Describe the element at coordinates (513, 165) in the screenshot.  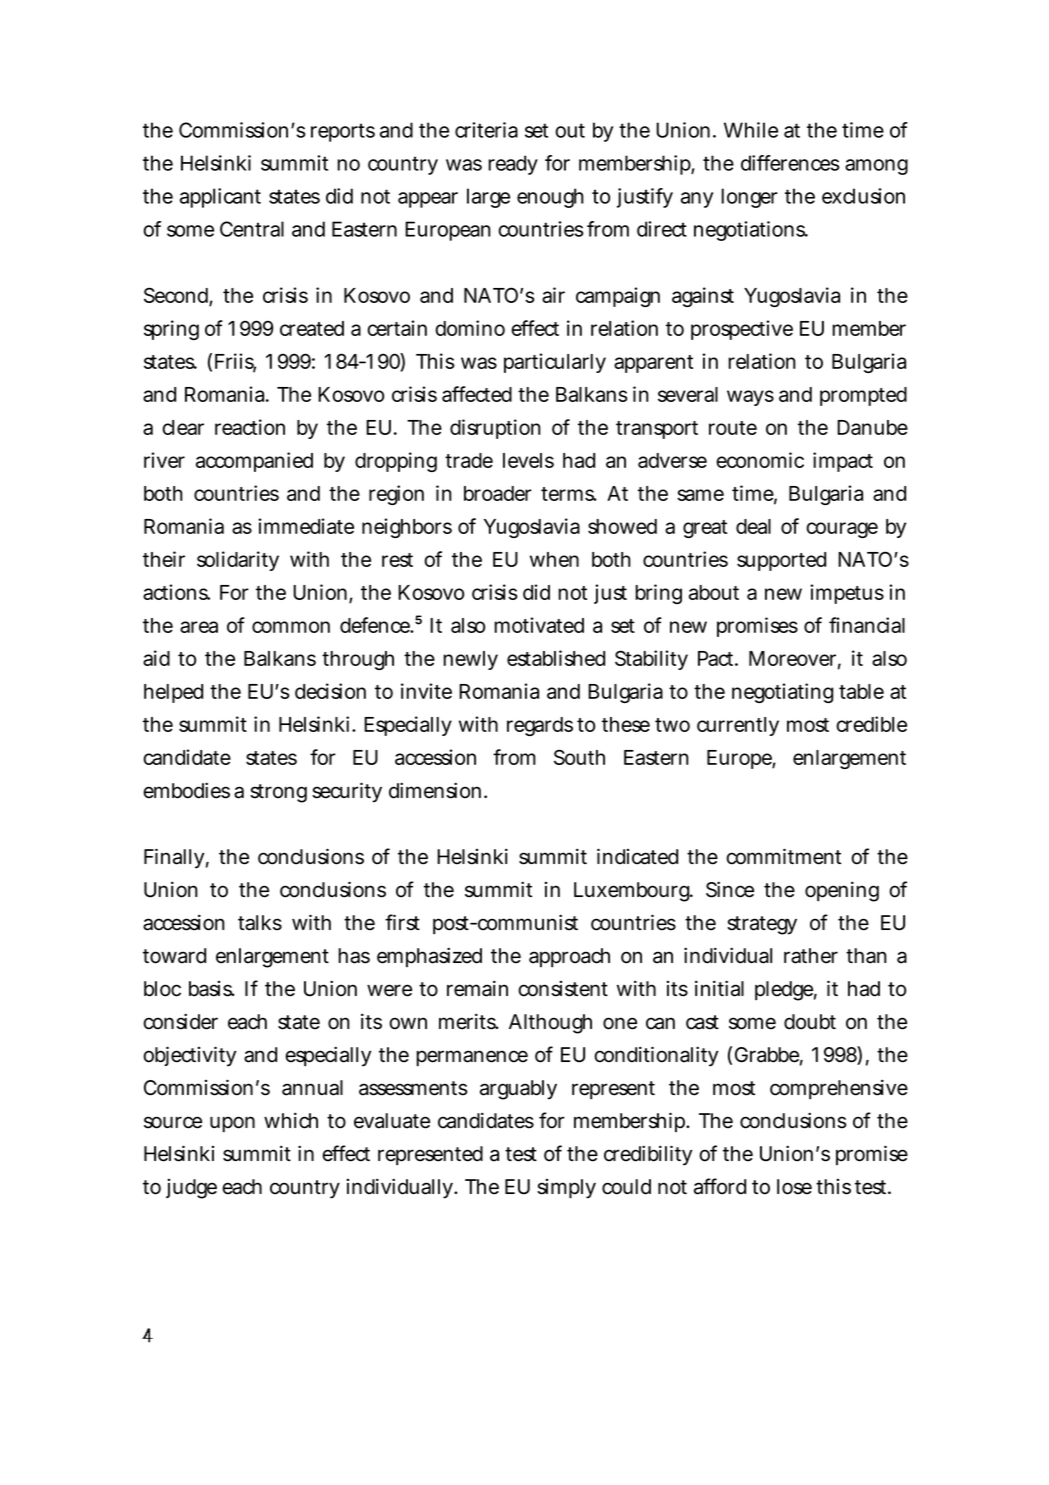
I see `ready` at that location.
